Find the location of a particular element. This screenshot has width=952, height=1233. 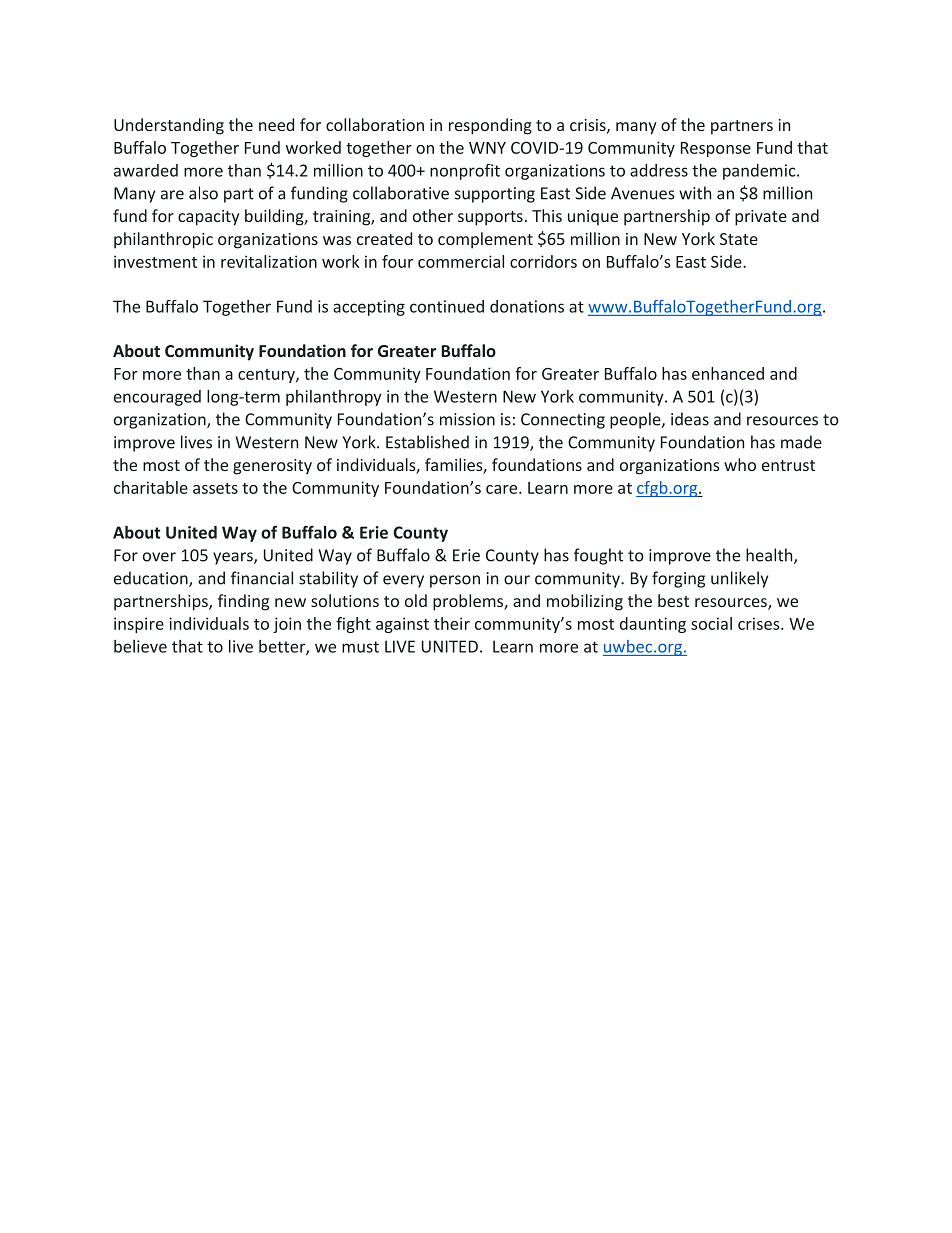

continued is located at coordinates (447, 306).
